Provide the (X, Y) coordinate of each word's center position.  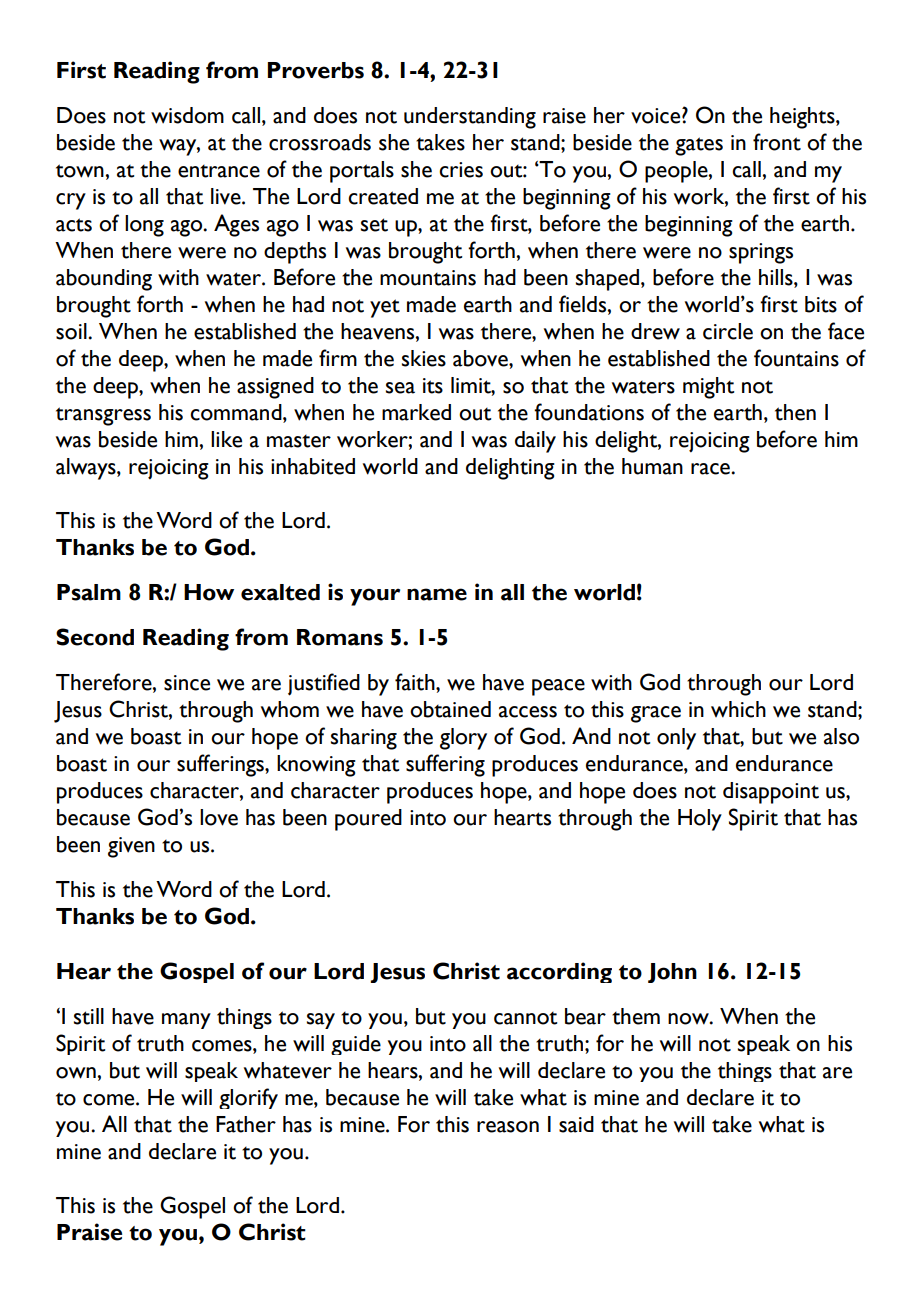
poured (368, 820)
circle (728, 331)
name (437, 594)
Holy (700, 820)
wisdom (187, 115)
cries (461, 170)
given (131, 847)
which (738, 709)
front (777, 142)
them (636, 1016)
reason (508, 1127)
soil (72, 331)
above (481, 358)
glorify (248, 1098)
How (209, 592)
